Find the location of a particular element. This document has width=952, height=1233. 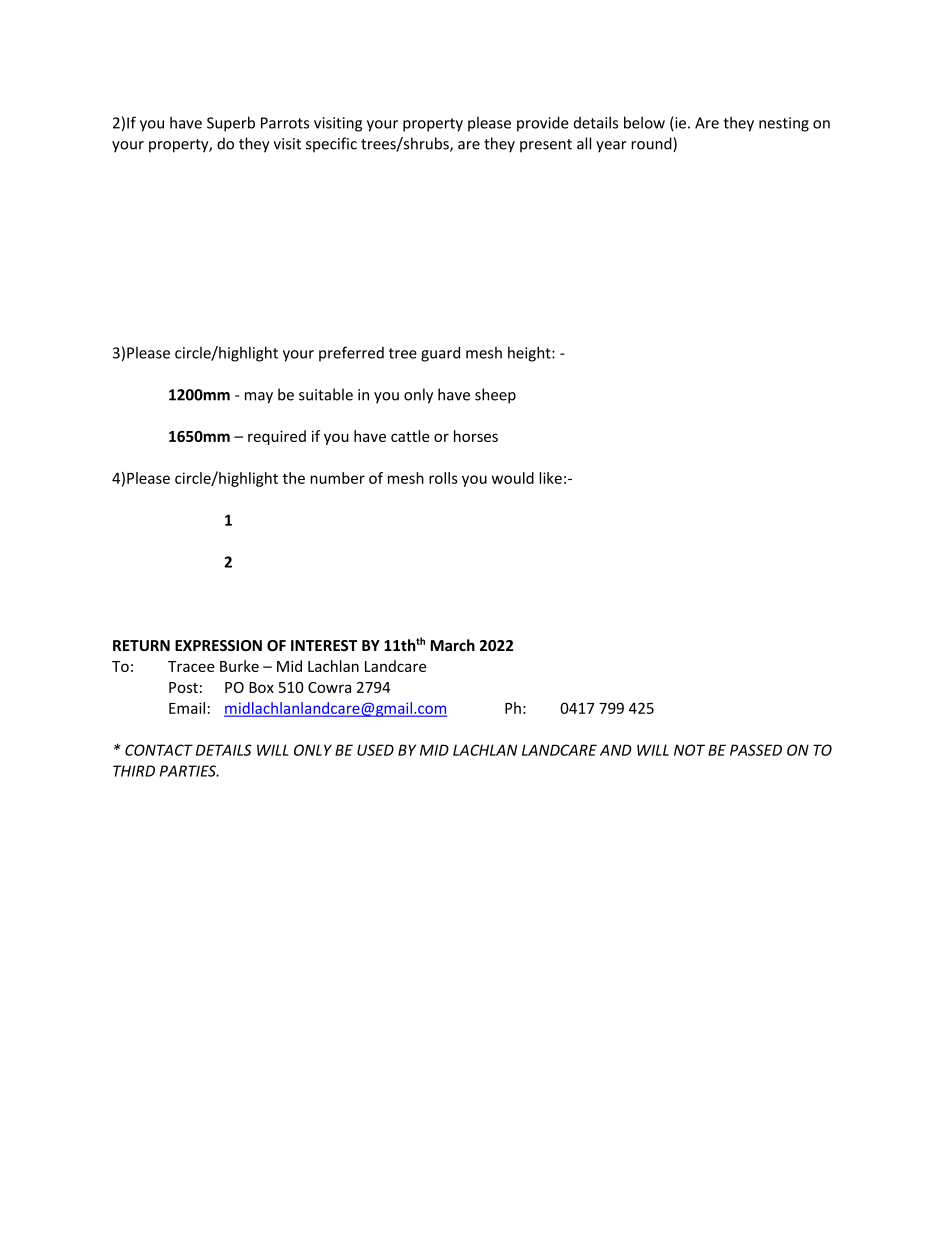

rolls is located at coordinates (443, 478).
